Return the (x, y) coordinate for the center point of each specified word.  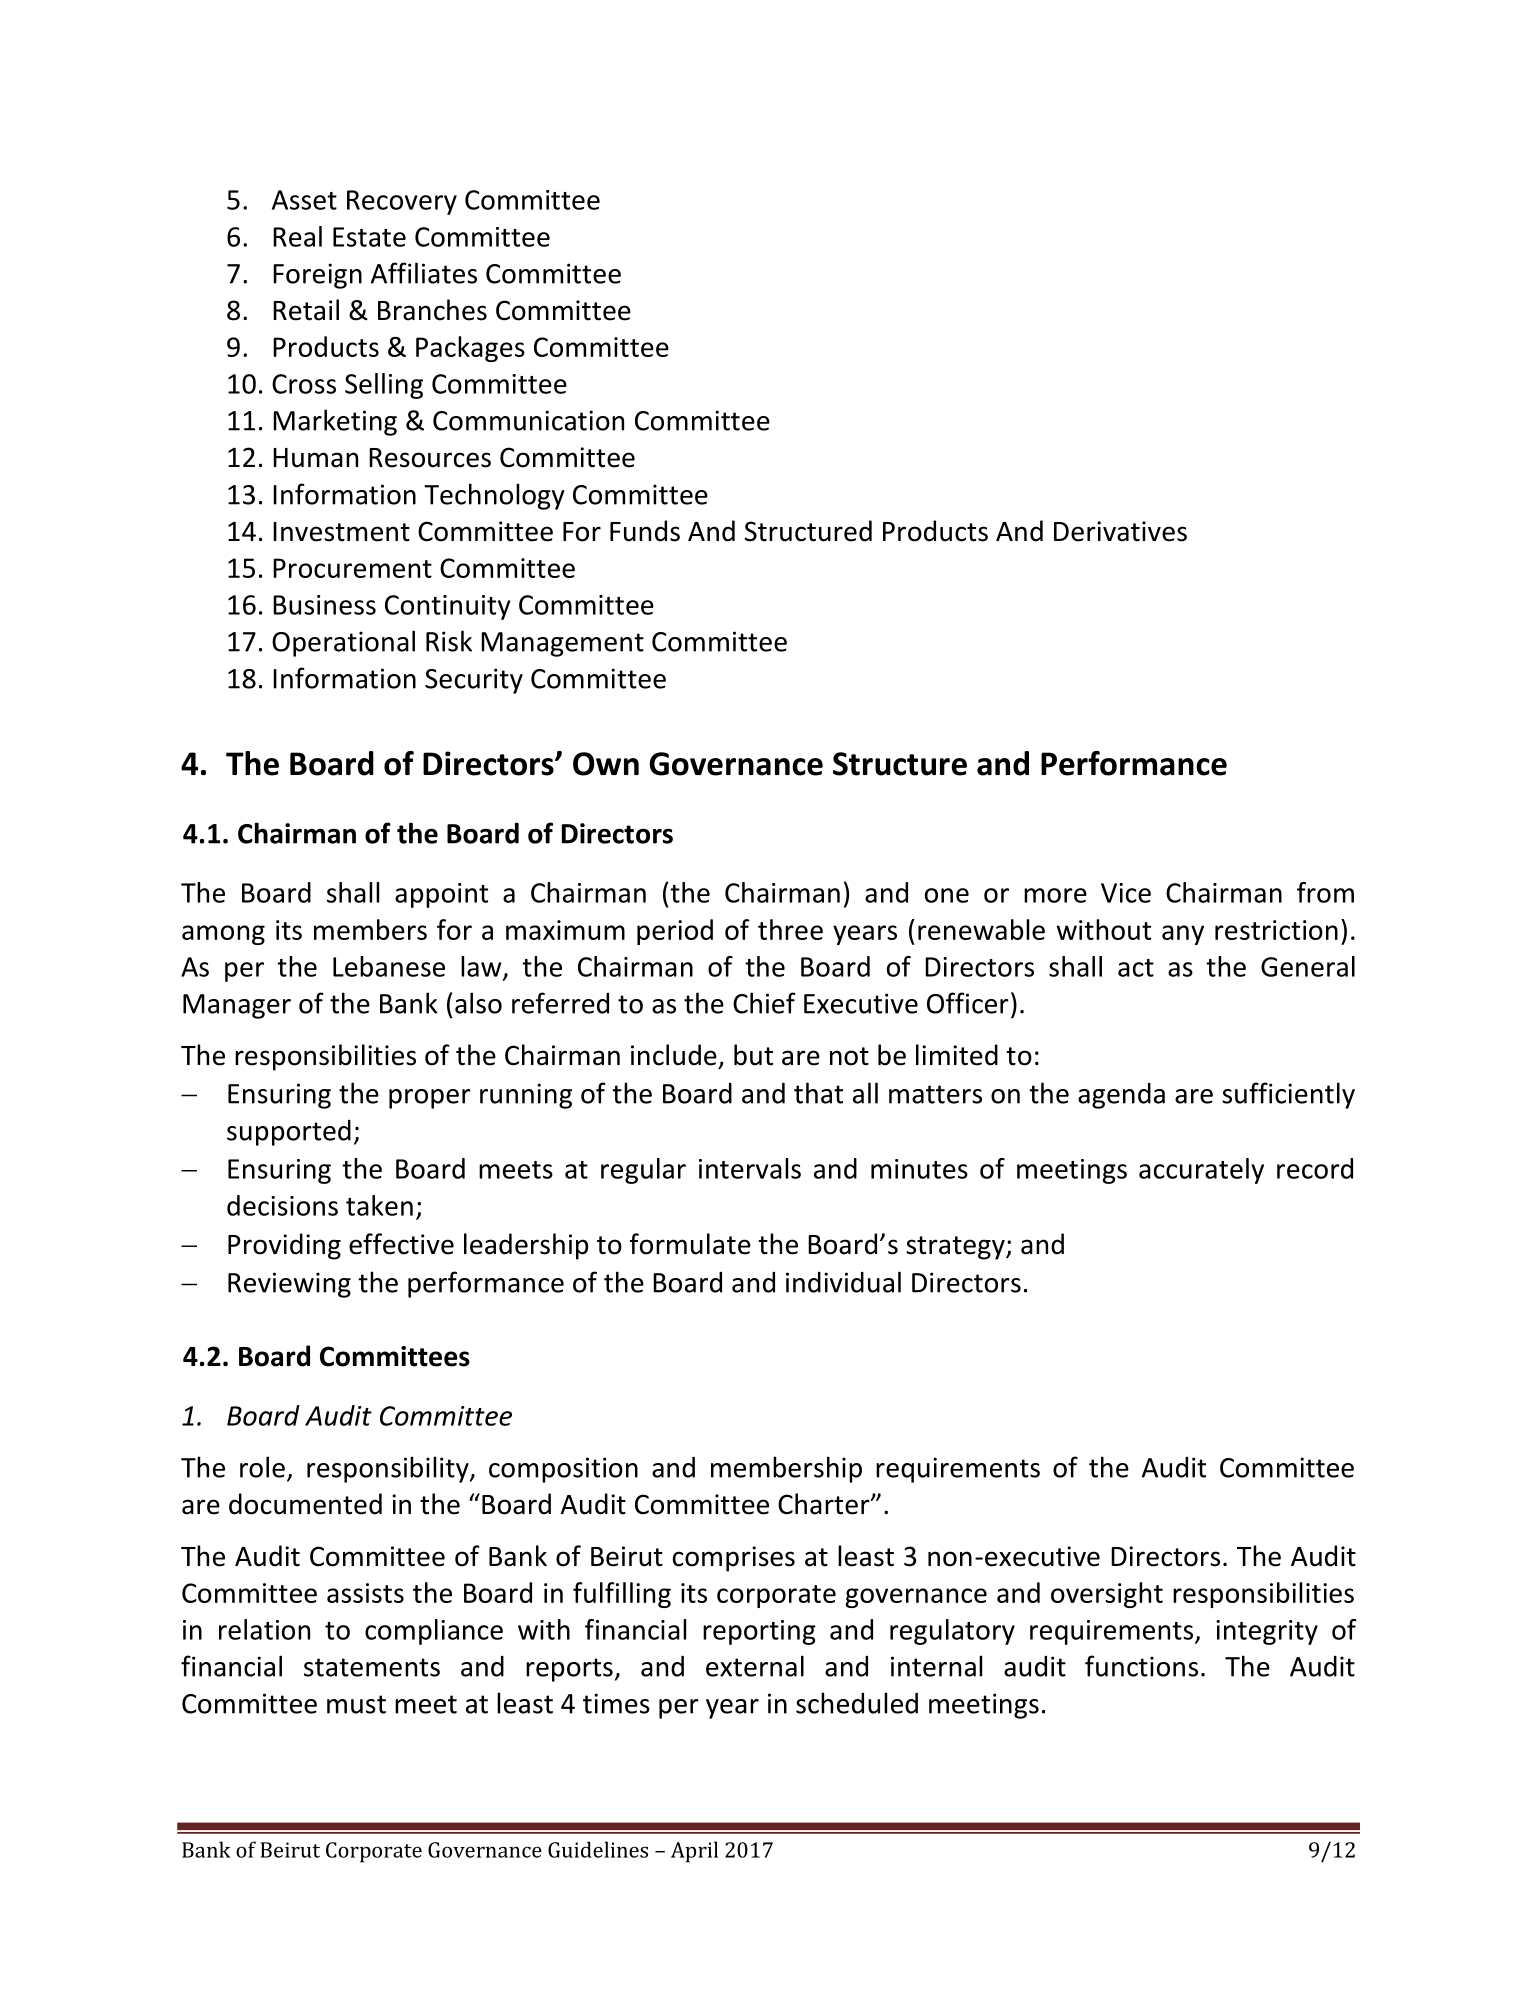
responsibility (389, 1469)
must (356, 1704)
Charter (825, 1504)
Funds (645, 531)
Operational (343, 643)
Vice (1126, 893)
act (1136, 968)
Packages (470, 349)
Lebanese (389, 966)
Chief (764, 1003)
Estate (369, 237)
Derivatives (1120, 531)
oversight (1107, 1595)
